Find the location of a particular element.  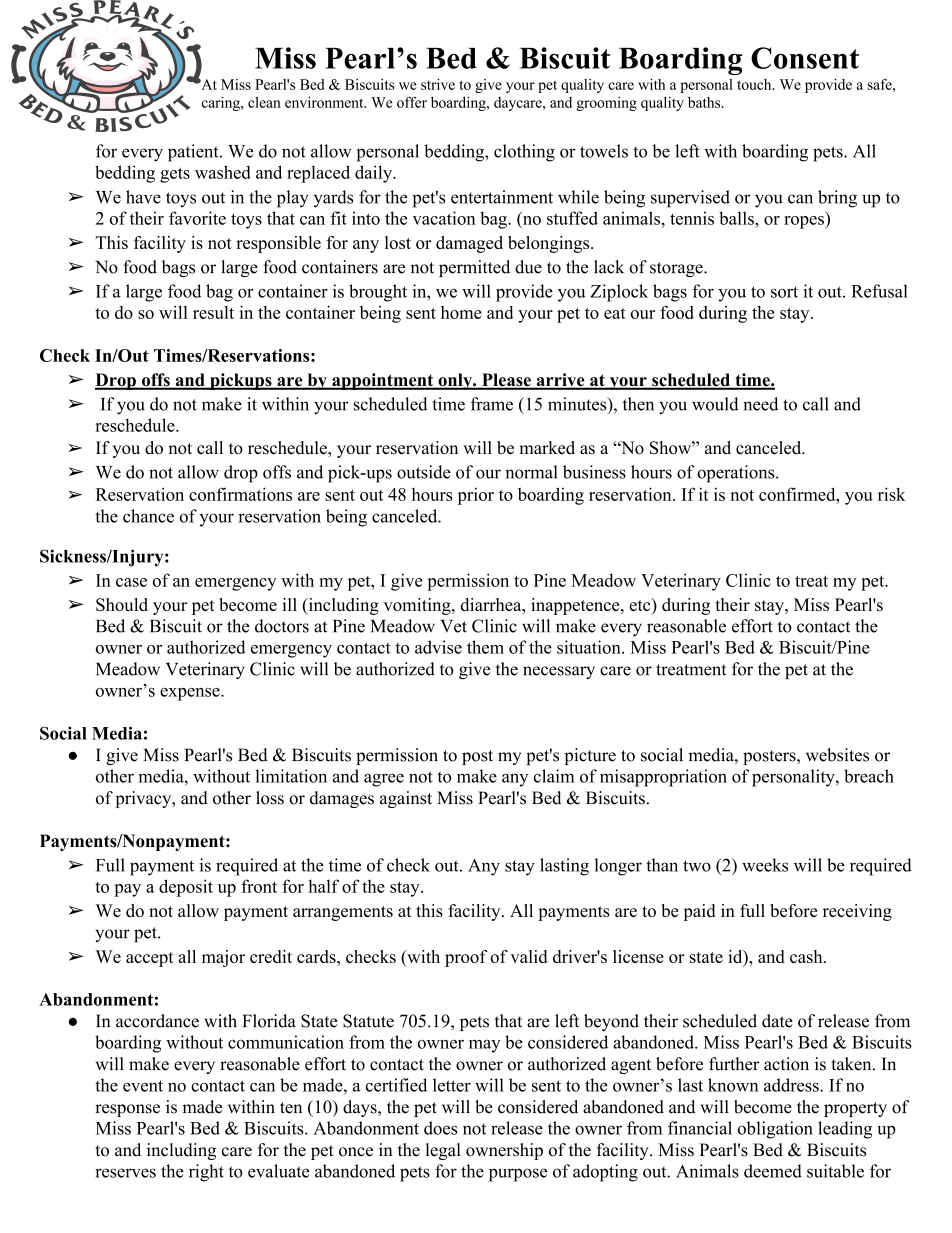

right is located at coordinates (206, 1173).
